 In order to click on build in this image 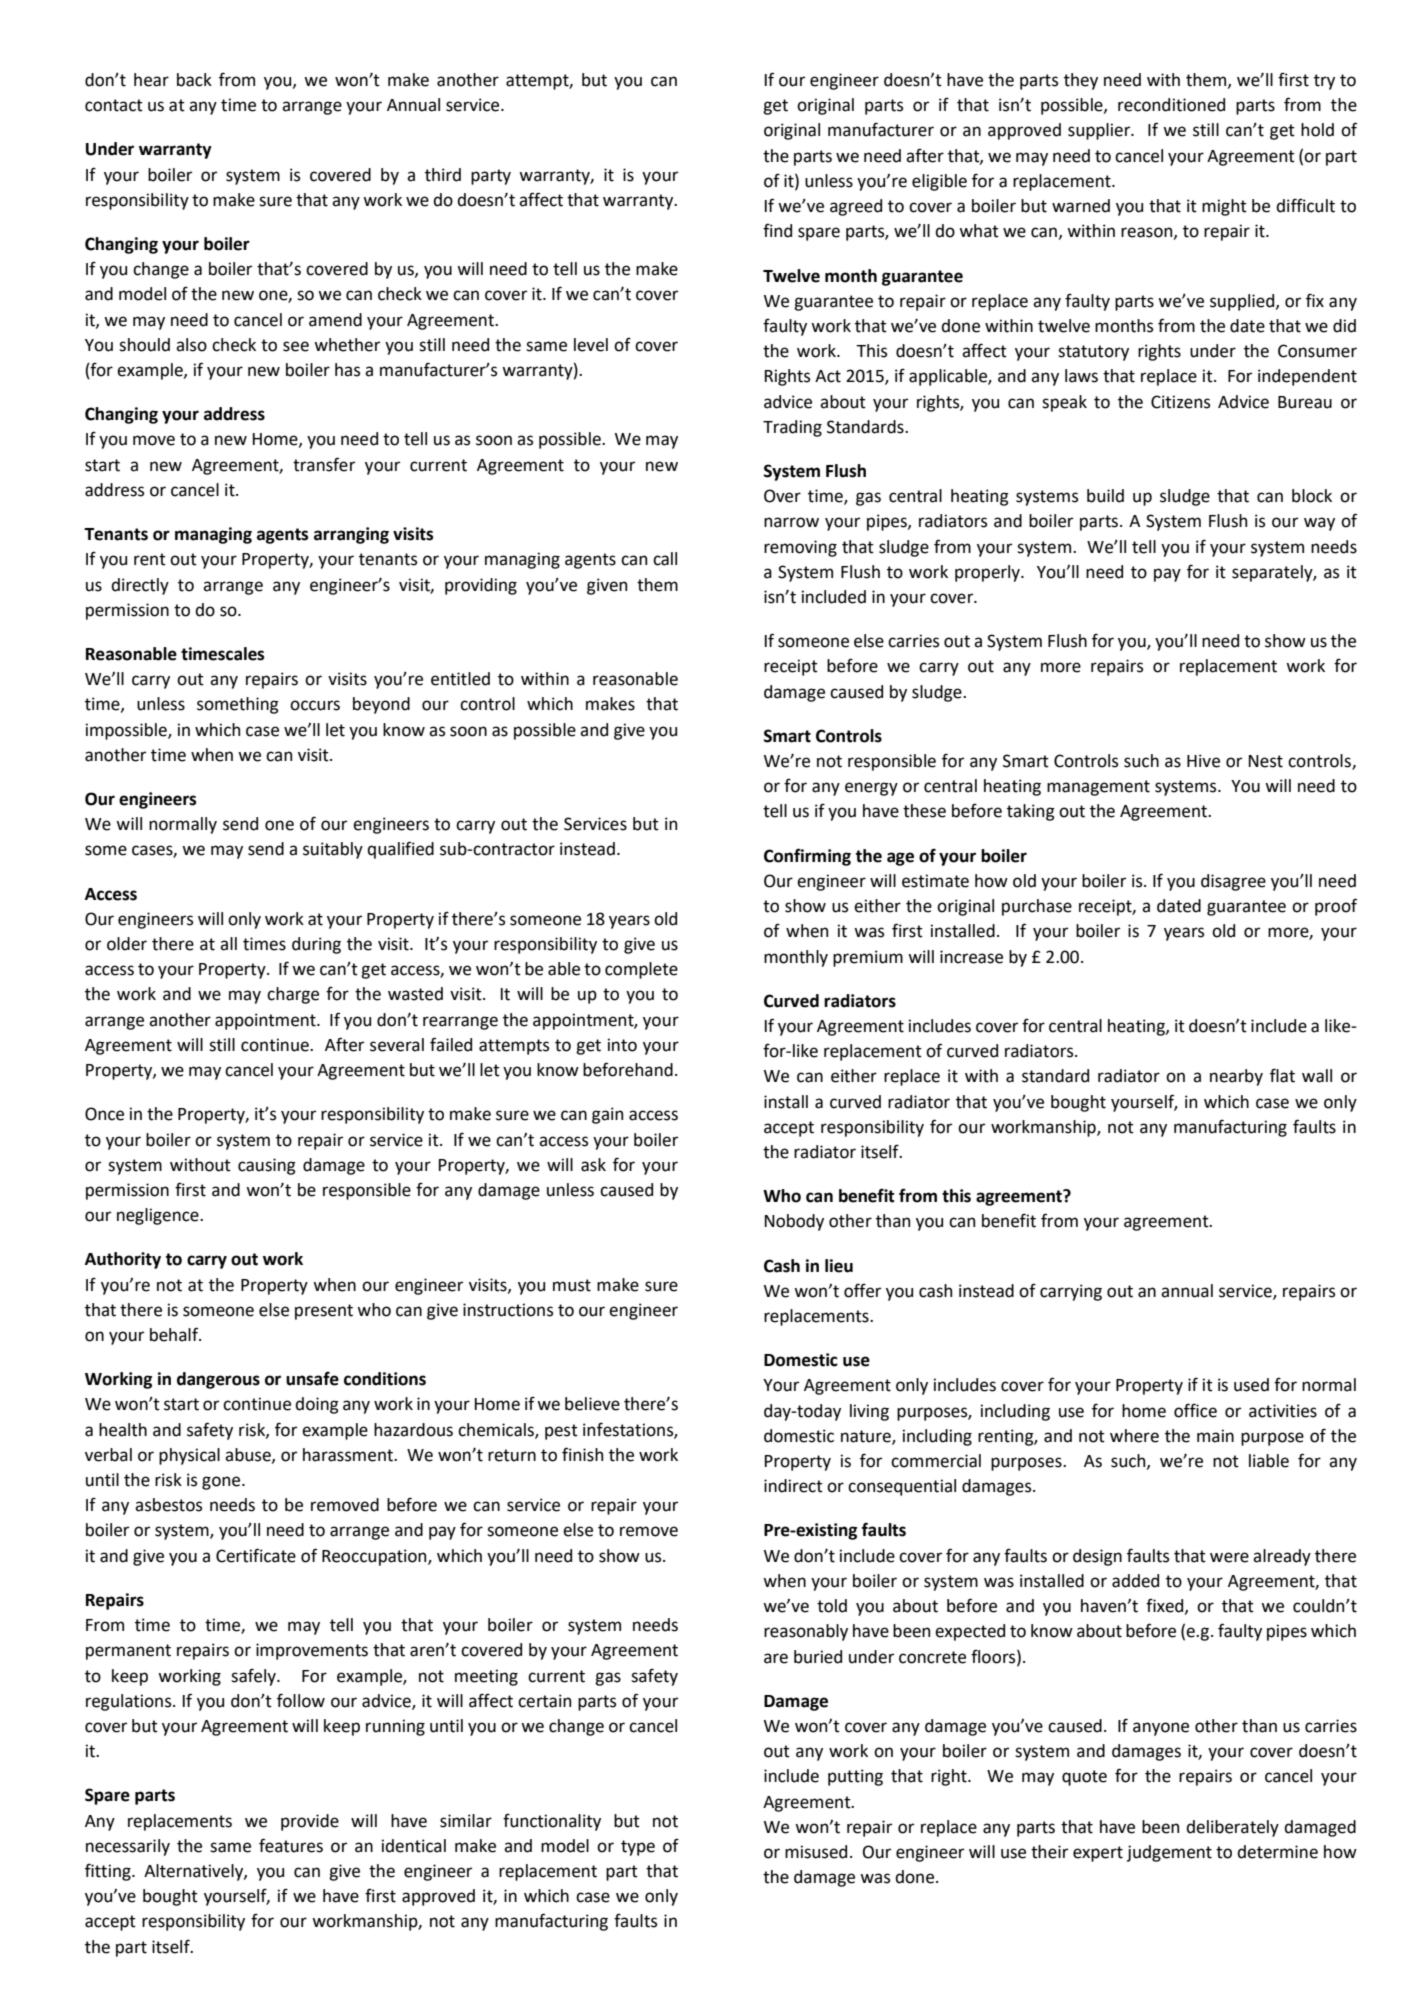, I will do `click(1105, 496)`.
